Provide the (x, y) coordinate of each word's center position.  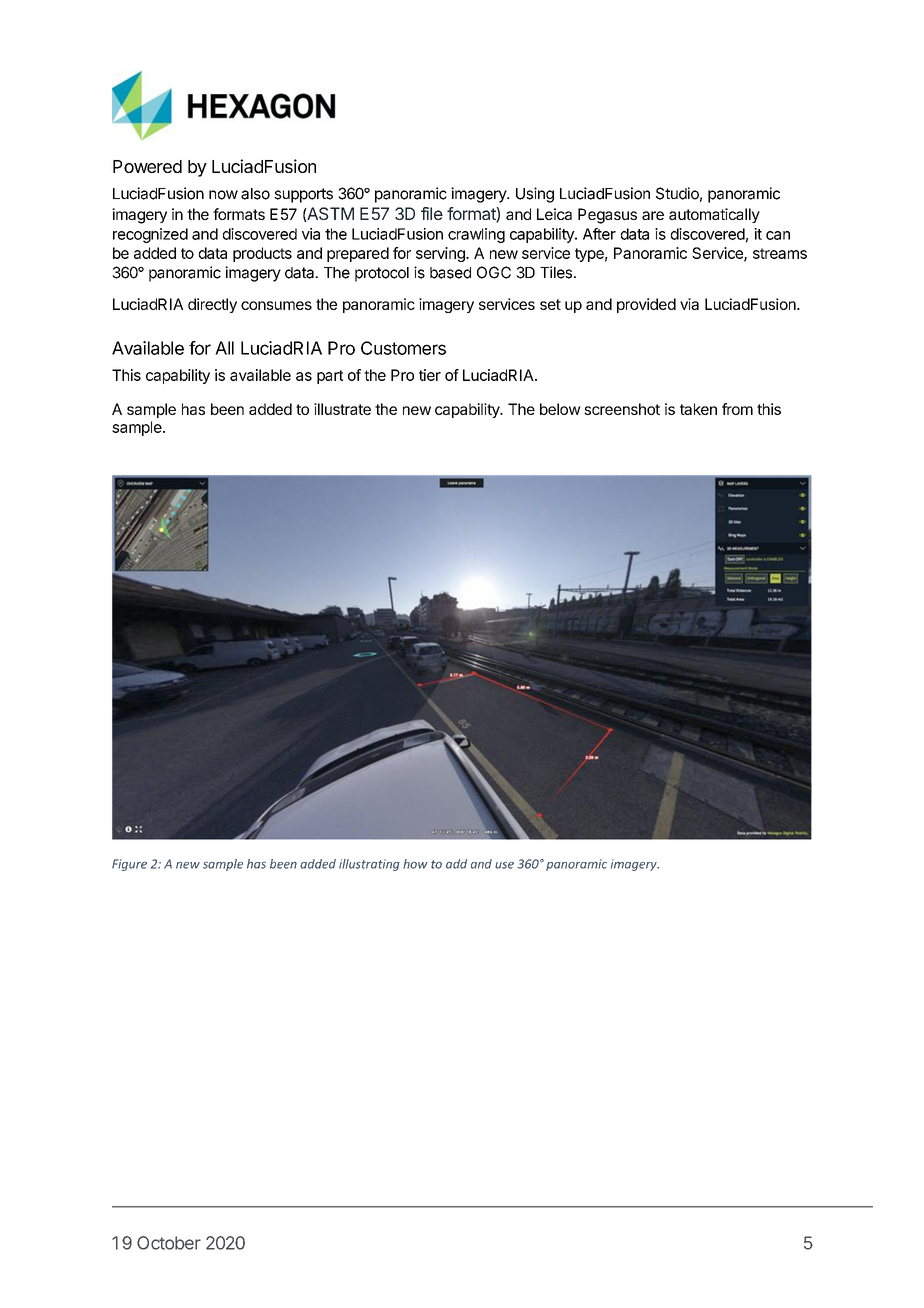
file (432, 213)
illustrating (369, 865)
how (415, 864)
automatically (714, 215)
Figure (129, 865)
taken (698, 409)
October (169, 1243)
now (223, 195)
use (504, 865)
